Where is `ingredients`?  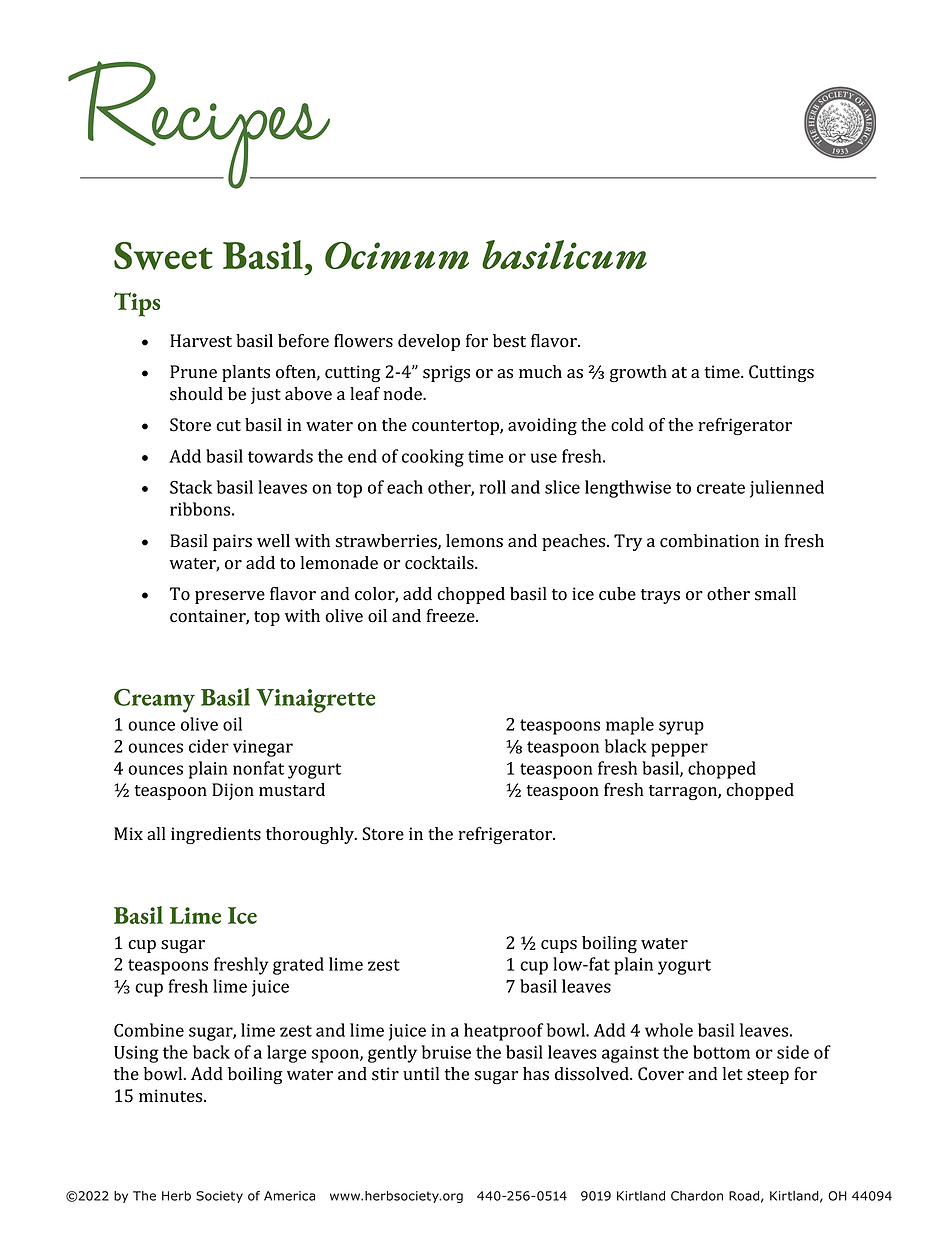
ingredients is located at coordinates (216, 836).
